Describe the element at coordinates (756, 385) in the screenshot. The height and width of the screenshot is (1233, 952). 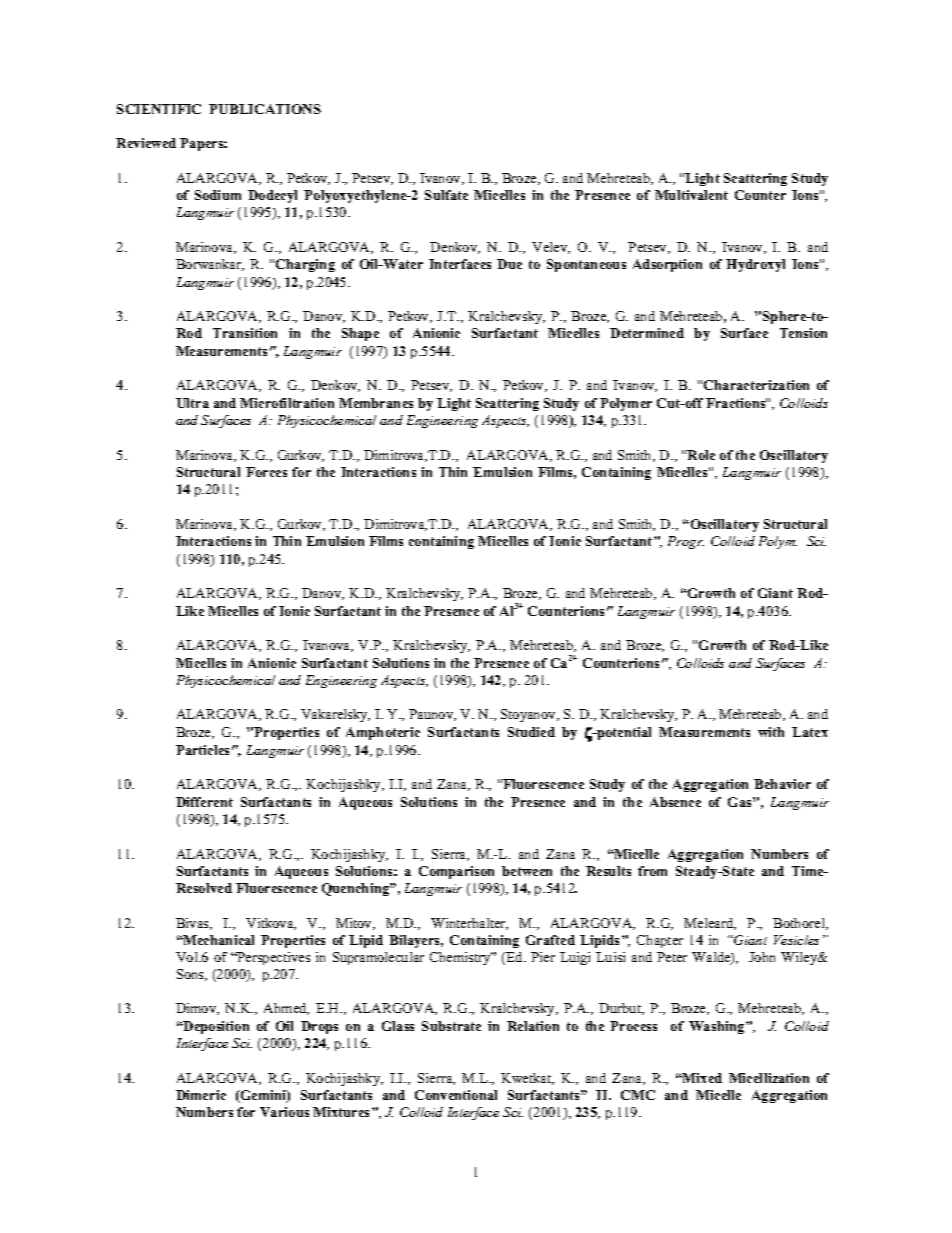
I see `Characterization` at that location.
